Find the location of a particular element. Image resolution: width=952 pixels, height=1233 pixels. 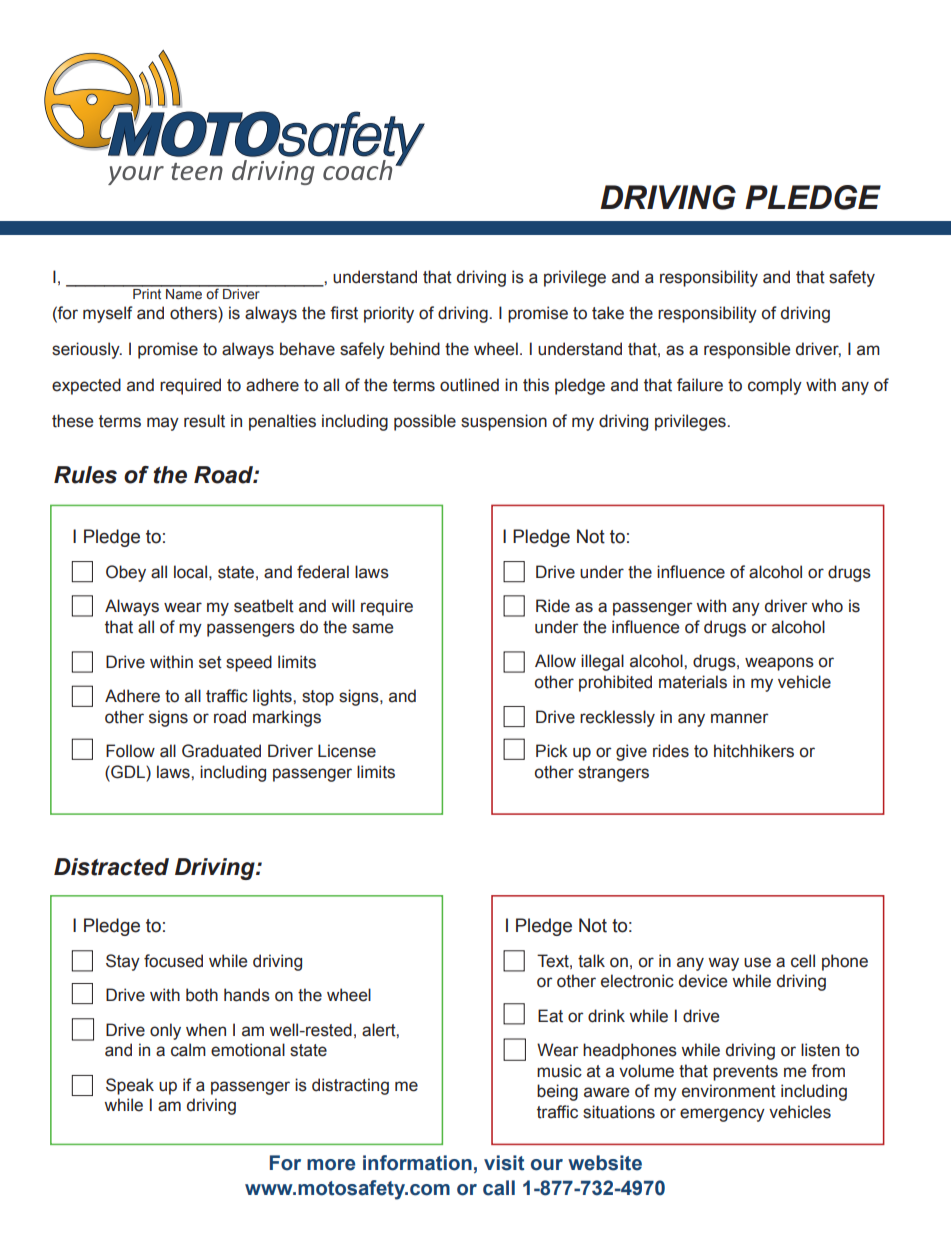

behind is located at coordinates (415, 349).
